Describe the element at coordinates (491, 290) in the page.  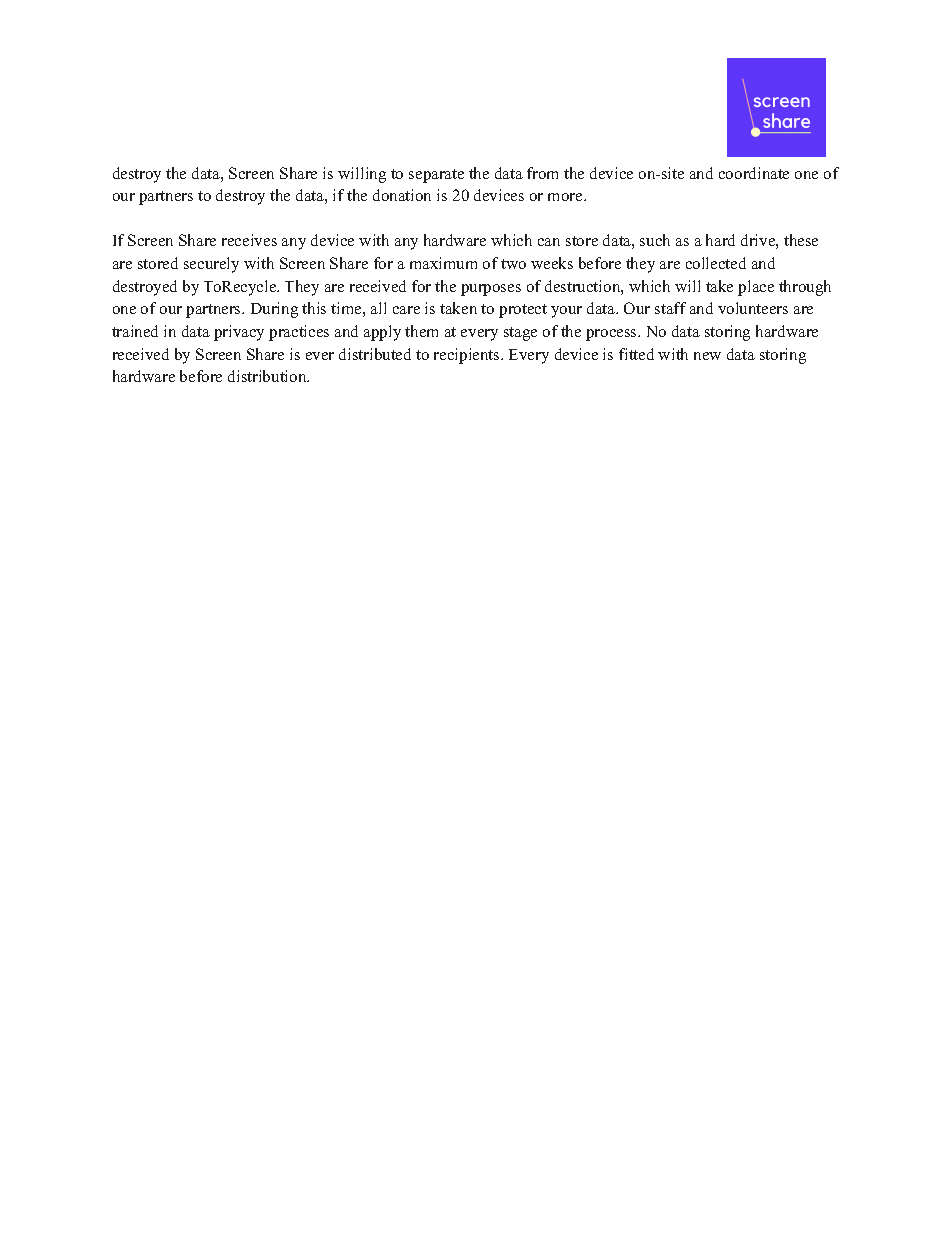
I see `purposes` at that location.
